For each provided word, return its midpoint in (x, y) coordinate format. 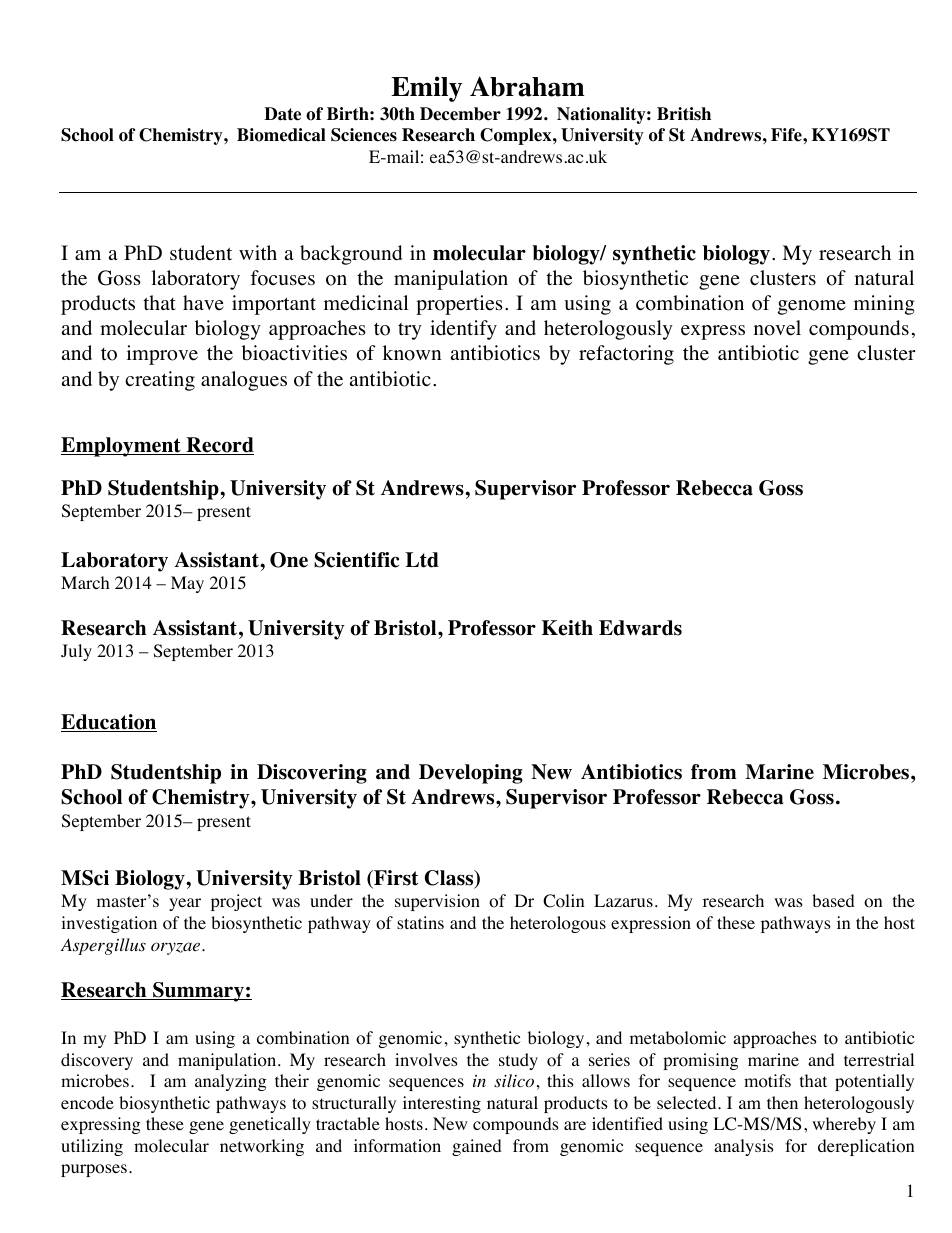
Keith (567, 628)
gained (477, 1147)
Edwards (640, 628)
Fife (787, 135)
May (187, 584)
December (460, 114)
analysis (744, 1147)
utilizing (92, 1147)
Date (282, 114)
